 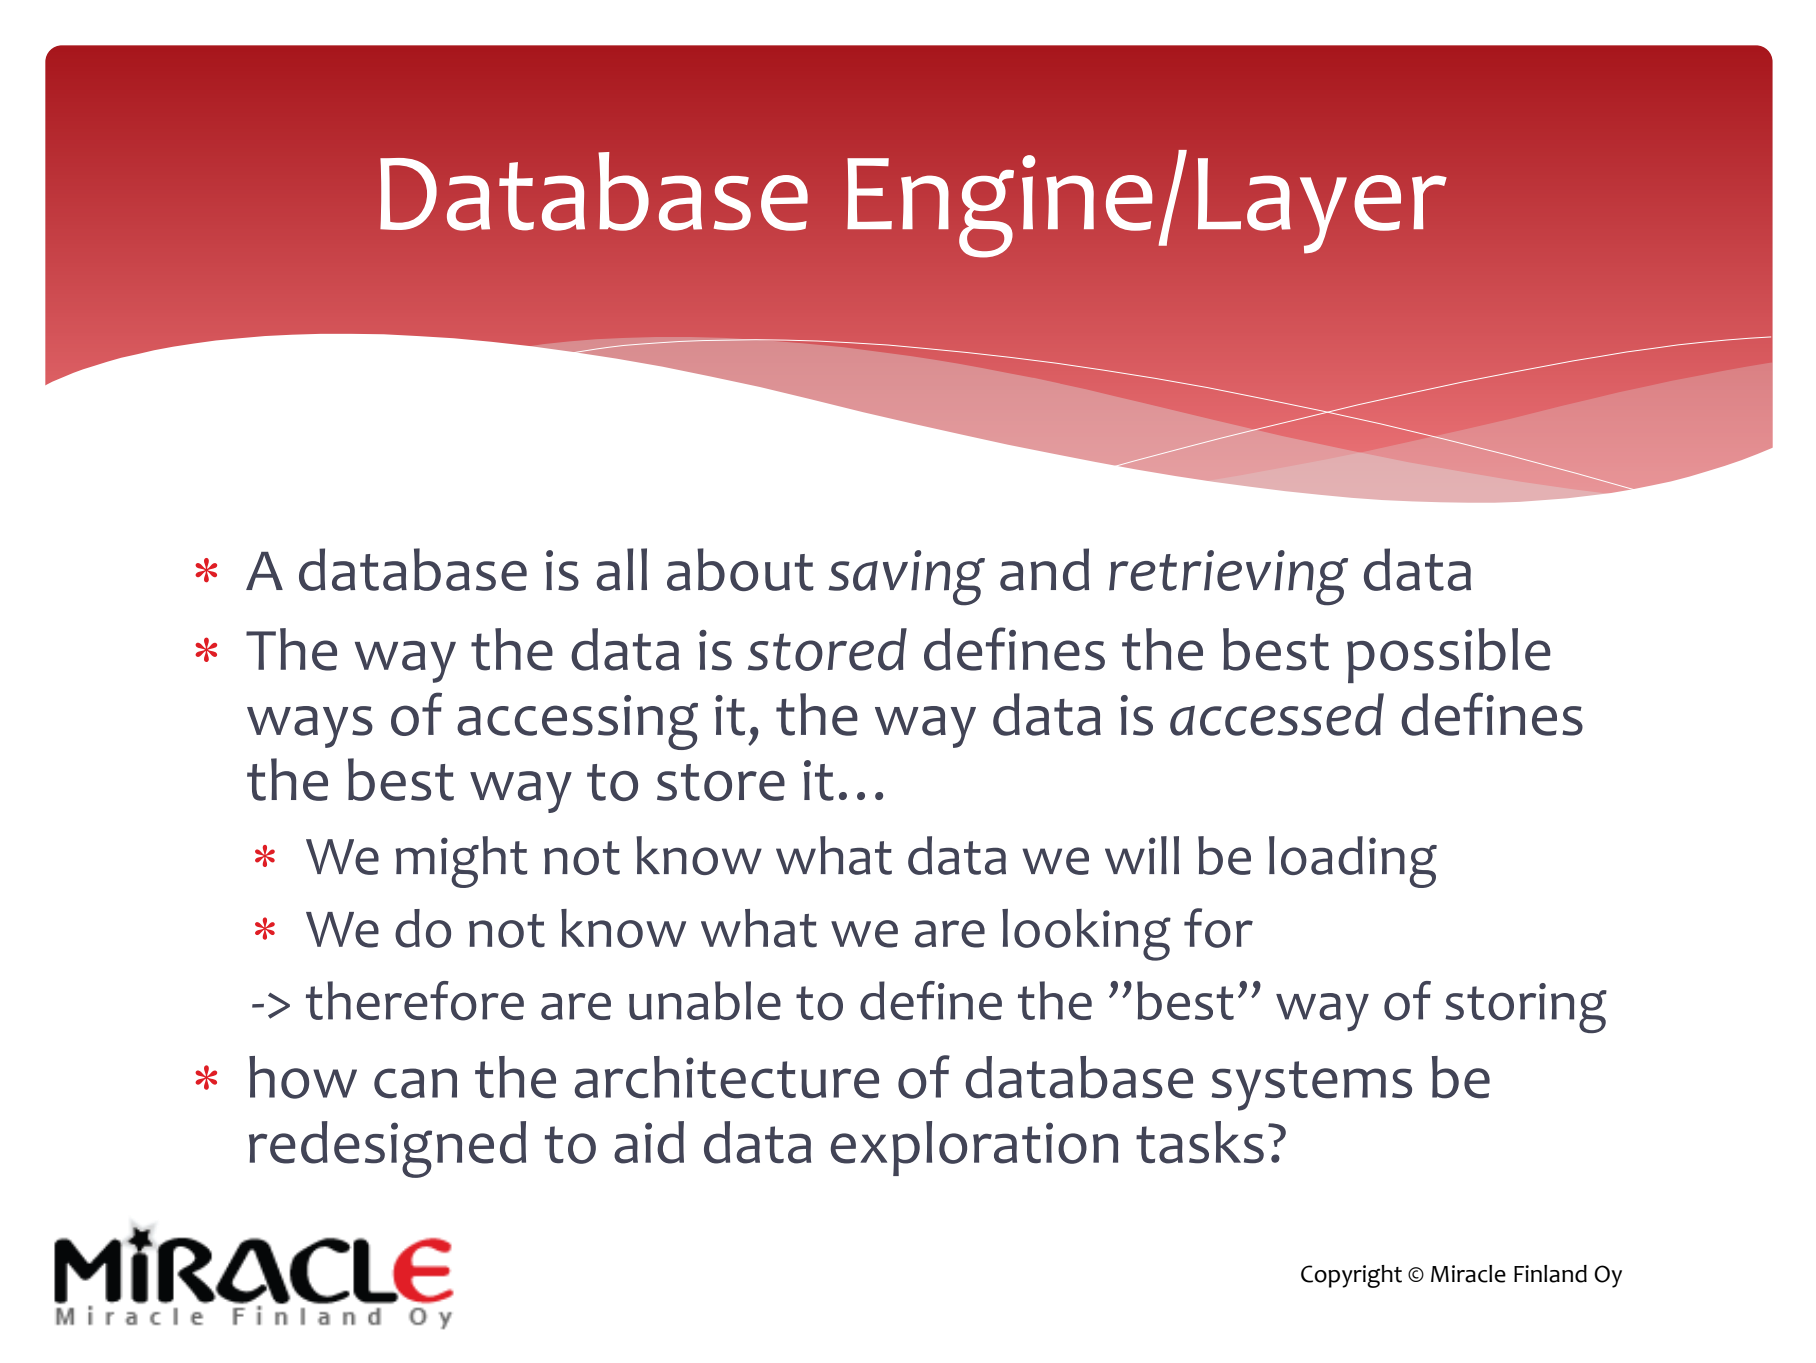 I want to click on redesigned, so click(x=387, y=1149).
